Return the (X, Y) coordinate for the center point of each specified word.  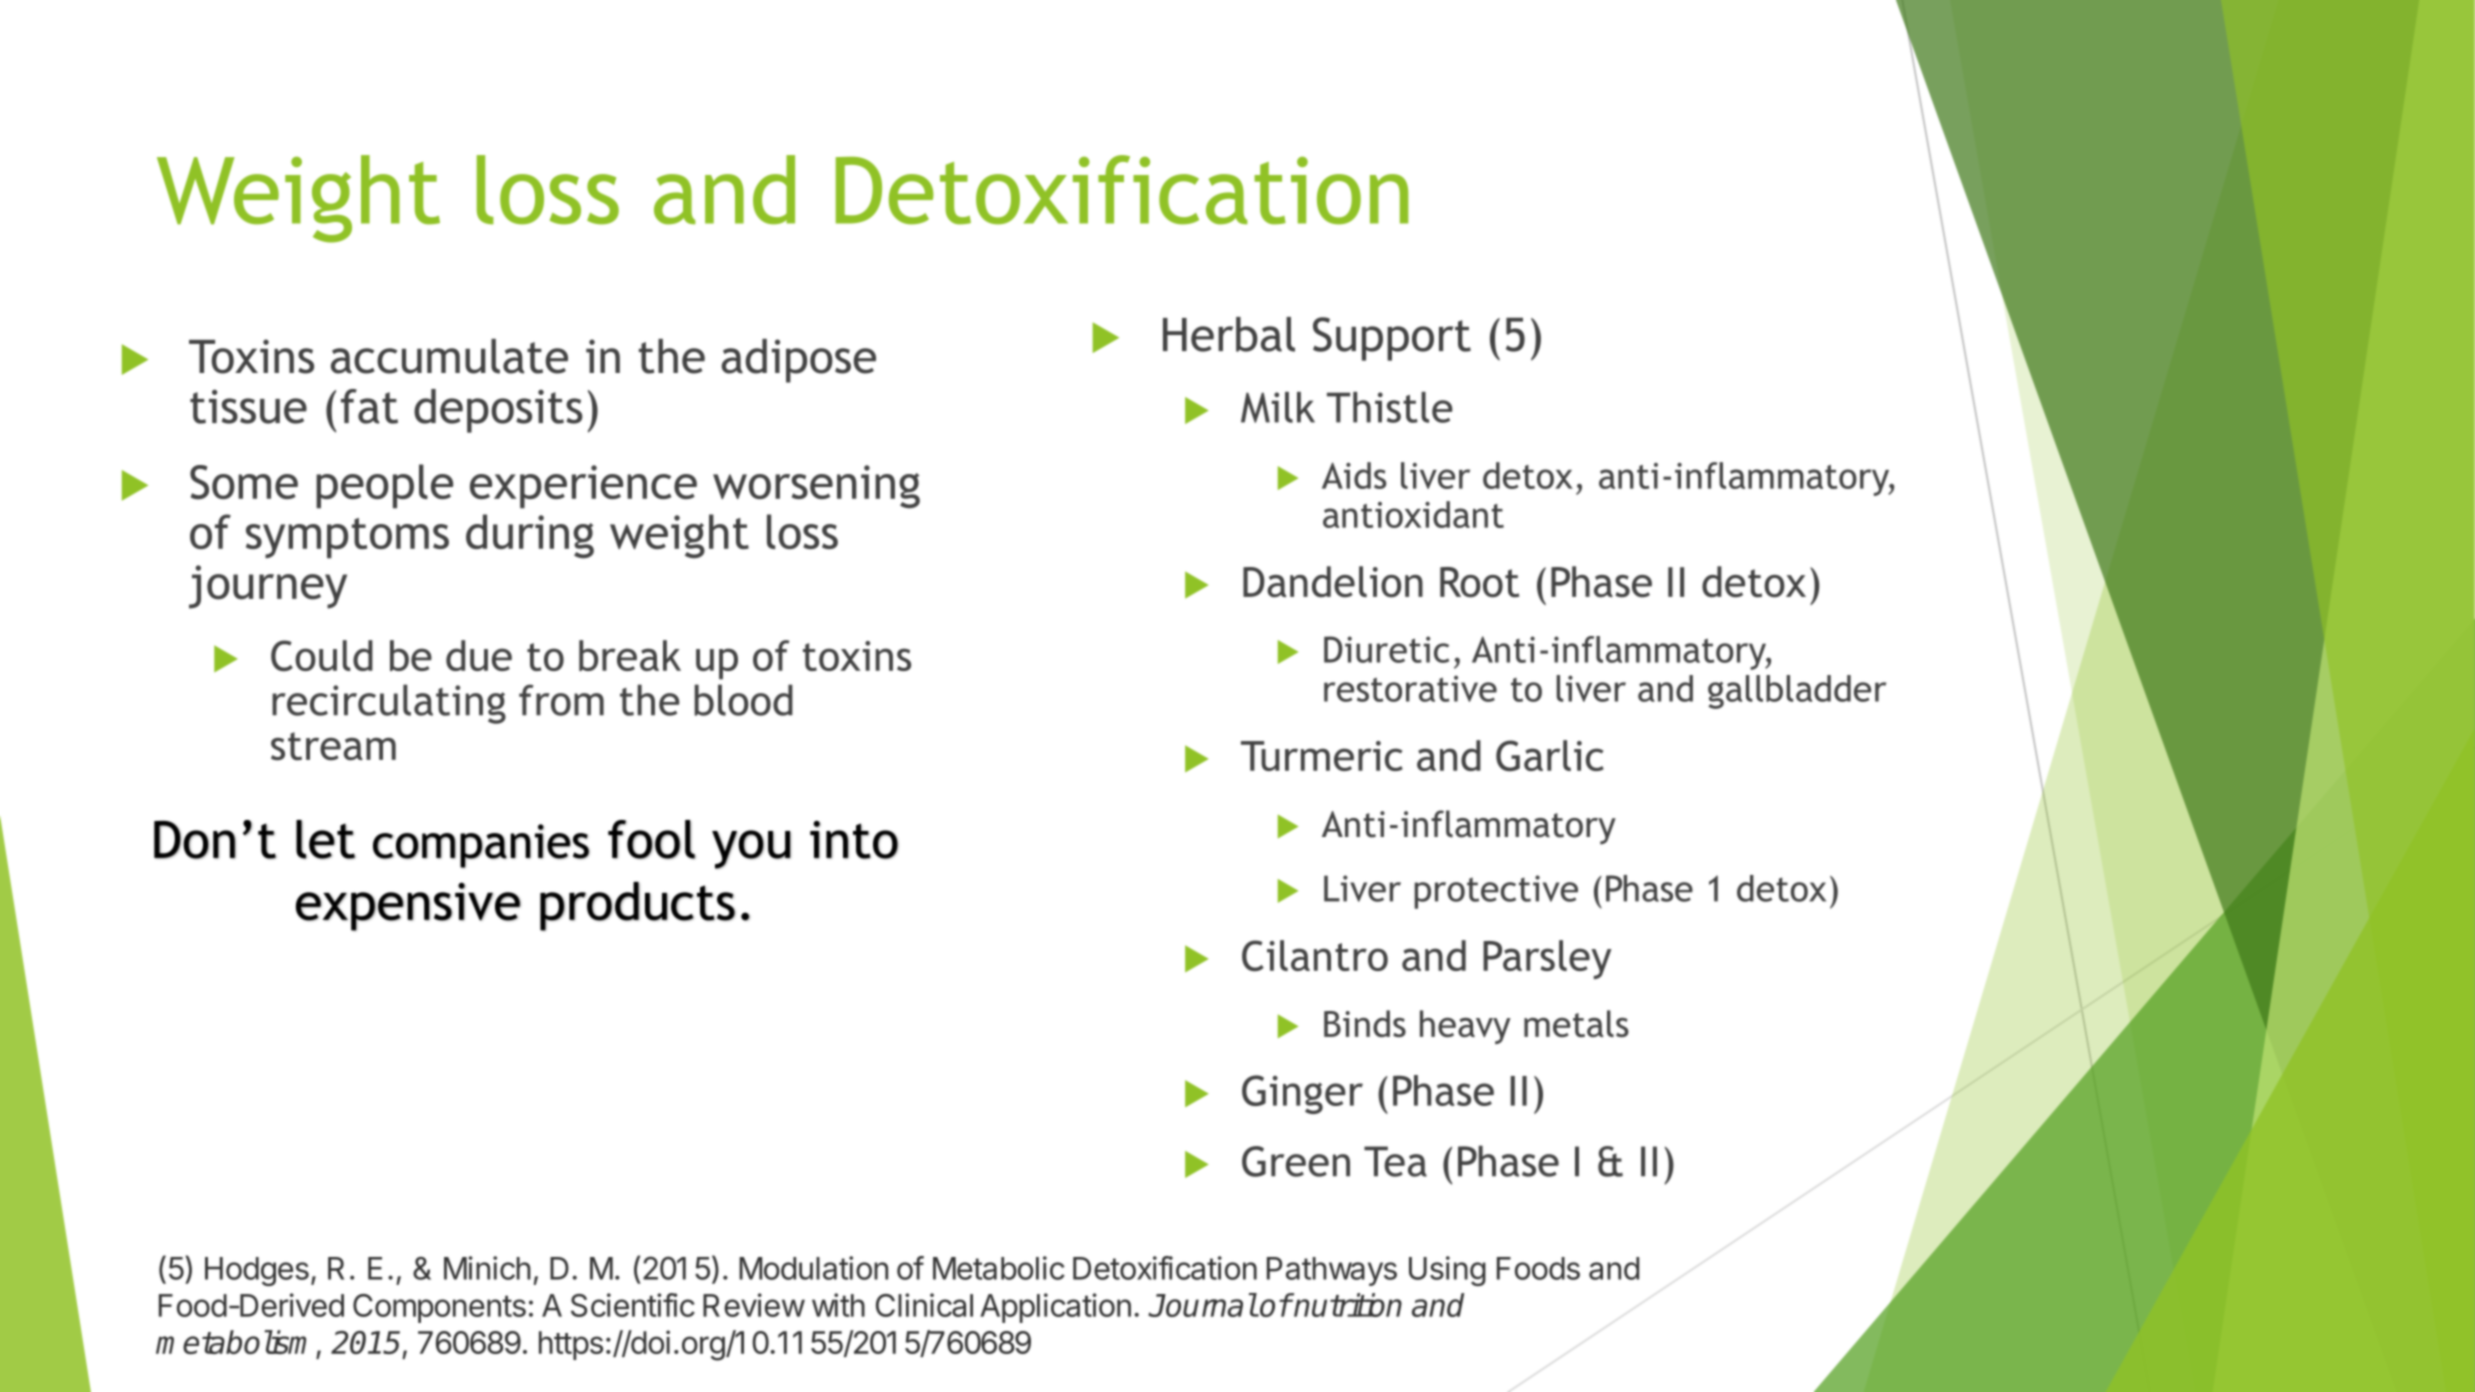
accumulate (449, 356)
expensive (408, 906)
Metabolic (999, 1268)
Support (1392, 339)
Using (1447, 1271)
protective (1496, 892)
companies (481, 846)
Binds (1365, 1023)
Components (439, 1308)
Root (1479, 582)
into (854, 840)
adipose (798, 361)
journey (268, 587)
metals (1576, 1023)
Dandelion (1333, 582)
